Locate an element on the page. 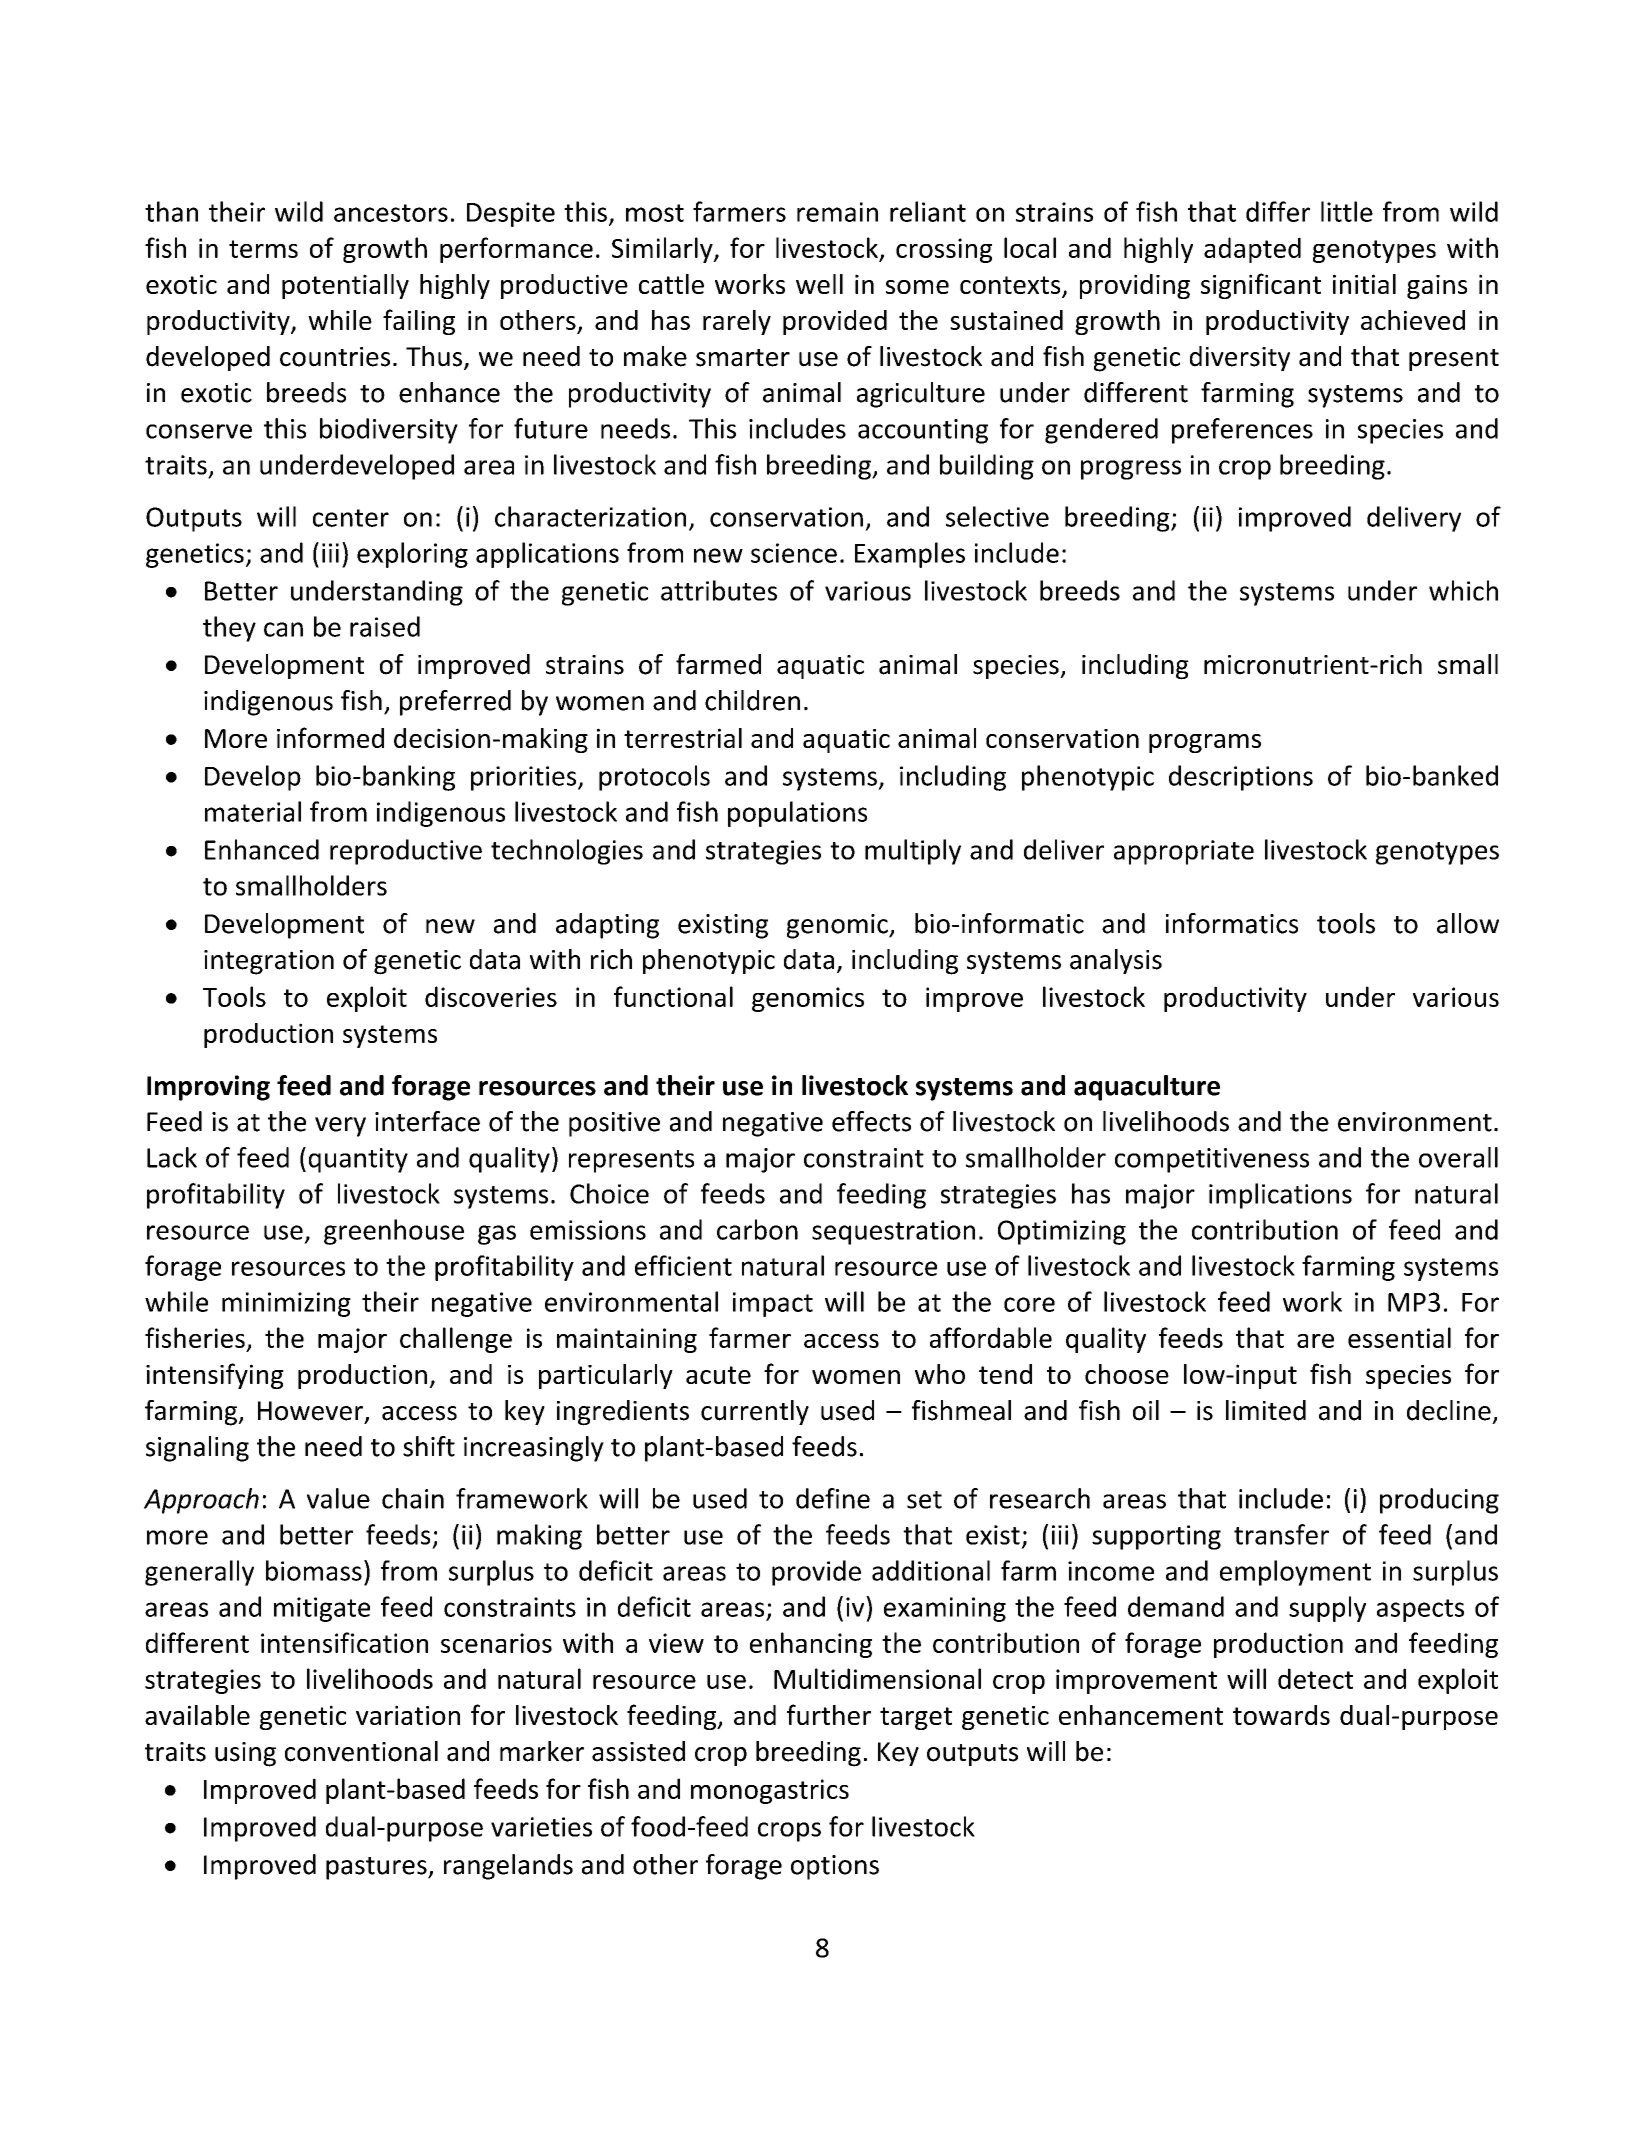 This page has width=1645, height=2129. pastures is located at coordinates (377, 1868).
